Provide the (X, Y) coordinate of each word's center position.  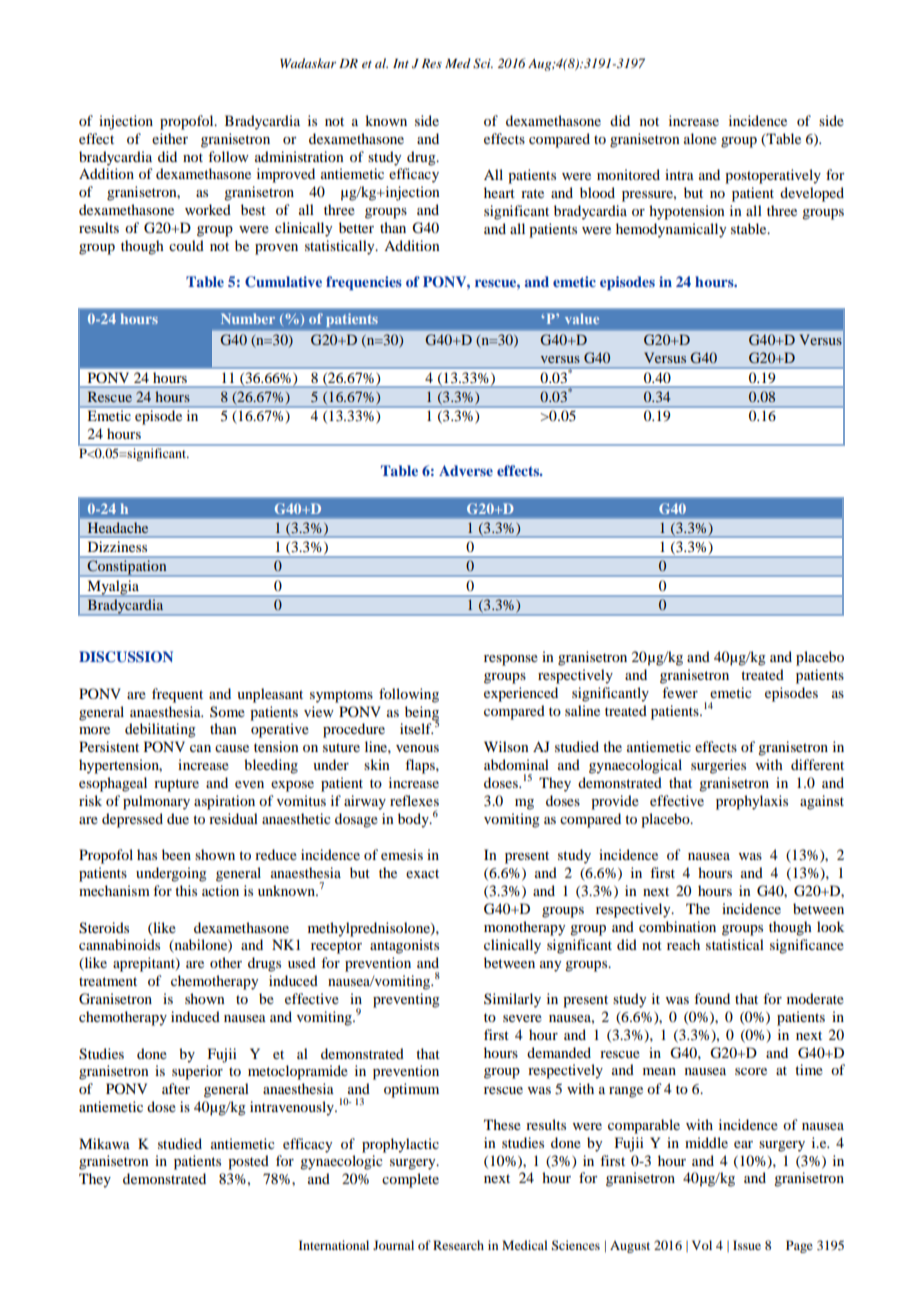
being (422, 714)
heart (499, 192)
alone (700, 138)
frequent (177, 695)
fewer (680, 692)
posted (248, 1162)
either (170, 138)
